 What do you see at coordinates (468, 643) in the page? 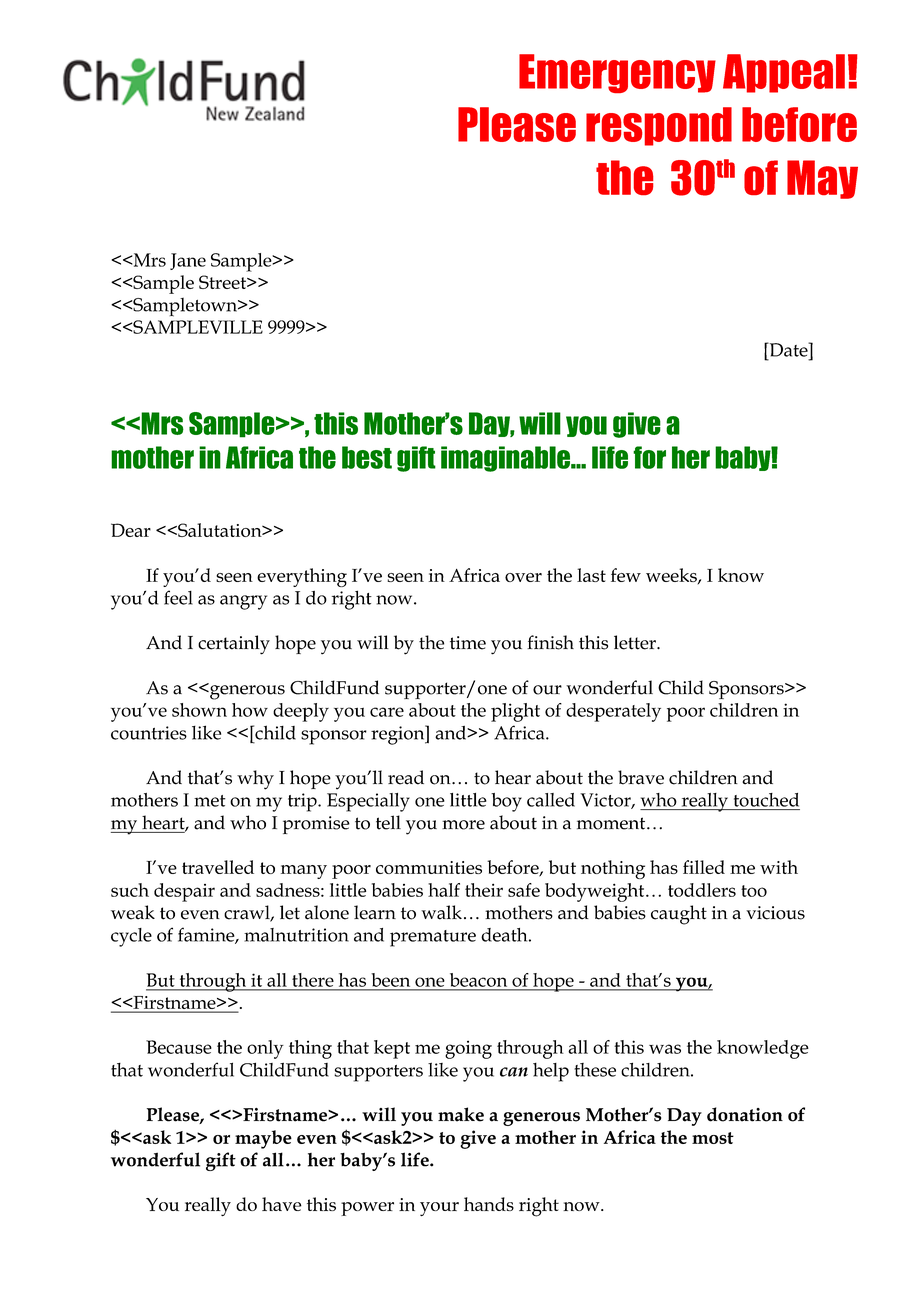
I see `time` at bounding box center [468, 643].
